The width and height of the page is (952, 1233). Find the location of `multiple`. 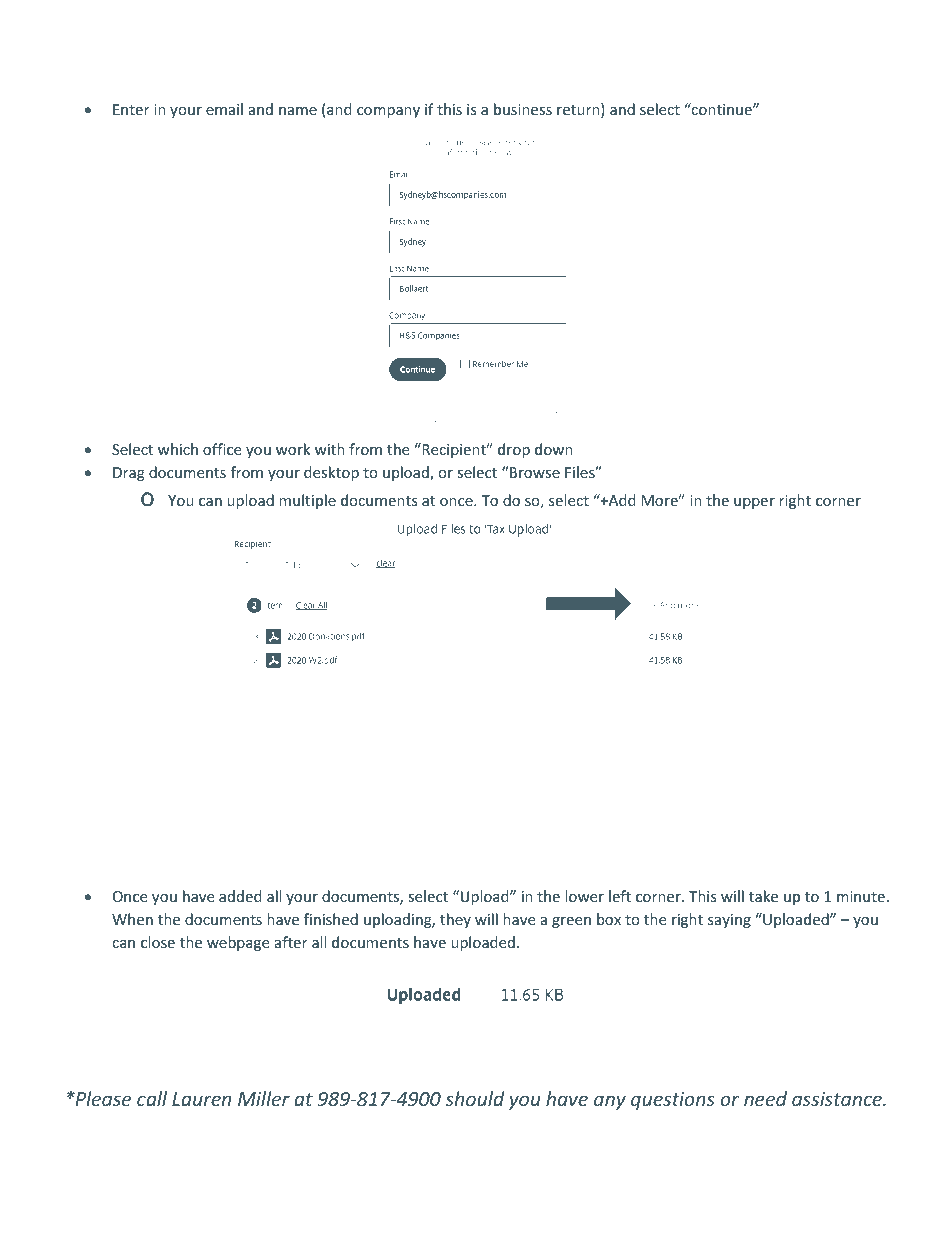

multiple is located at coordinates (307, 501).
